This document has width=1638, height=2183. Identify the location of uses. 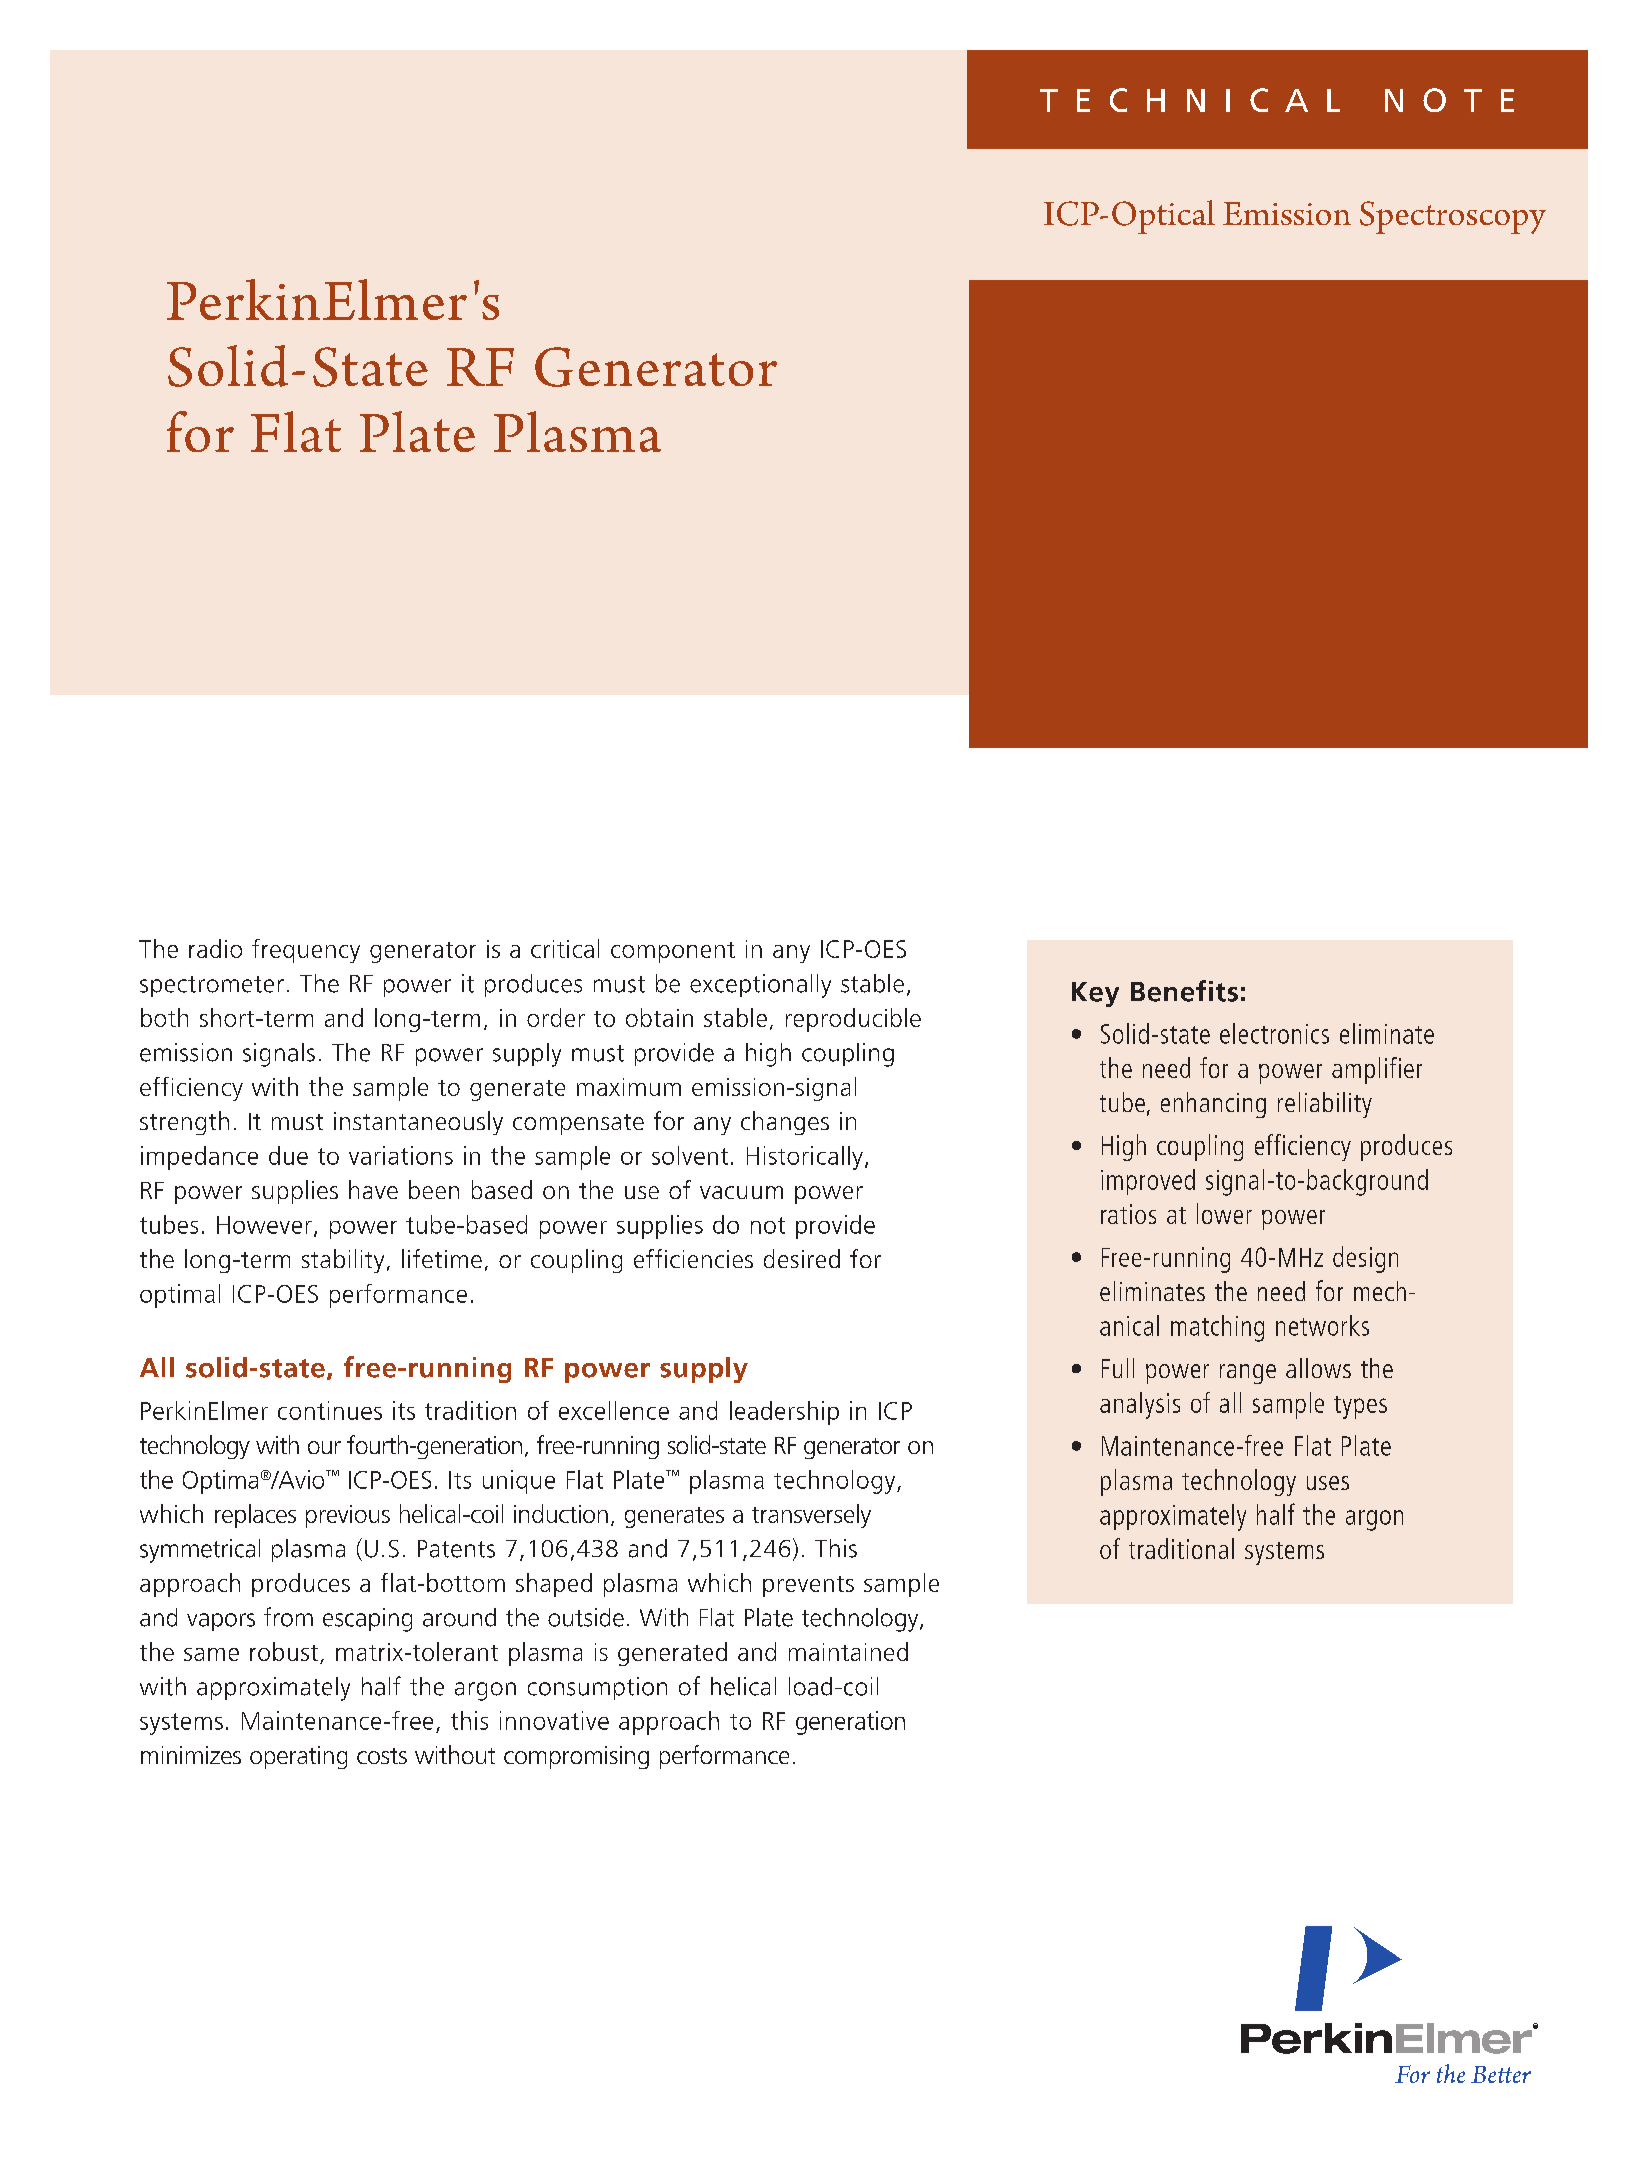
(1328, 1483).
